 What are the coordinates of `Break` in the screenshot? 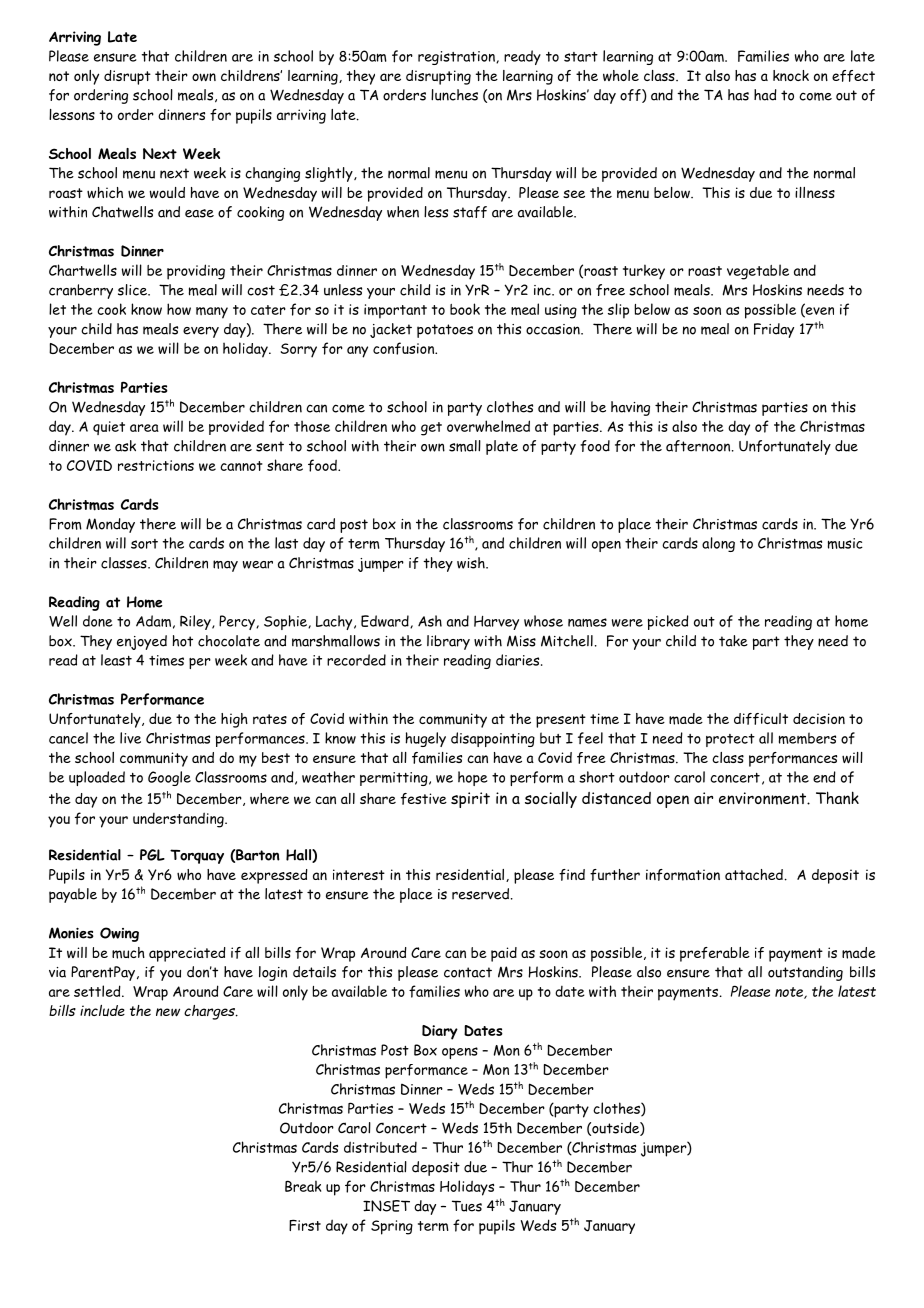 It's located at (303, 1186).
